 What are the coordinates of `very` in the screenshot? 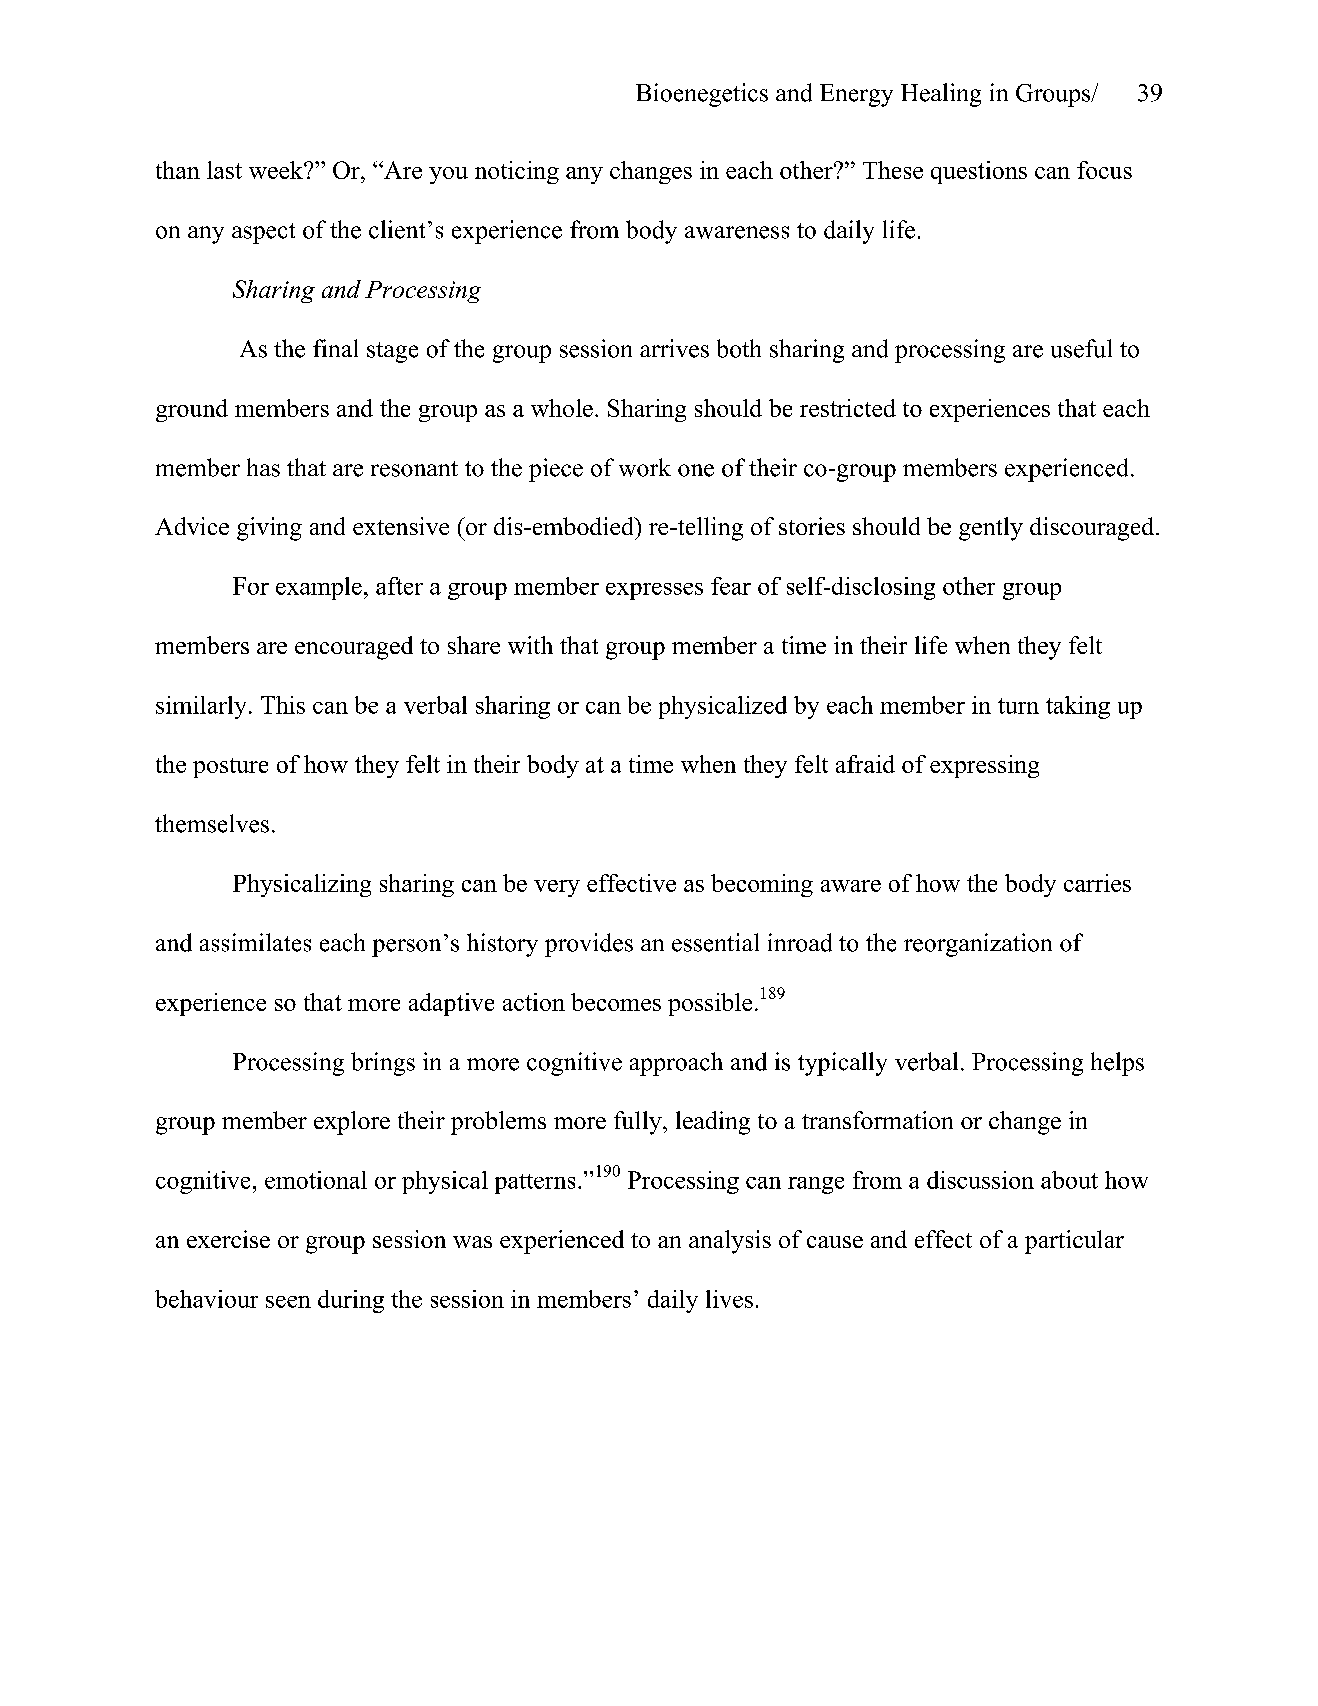 It's located at (557, 888).
